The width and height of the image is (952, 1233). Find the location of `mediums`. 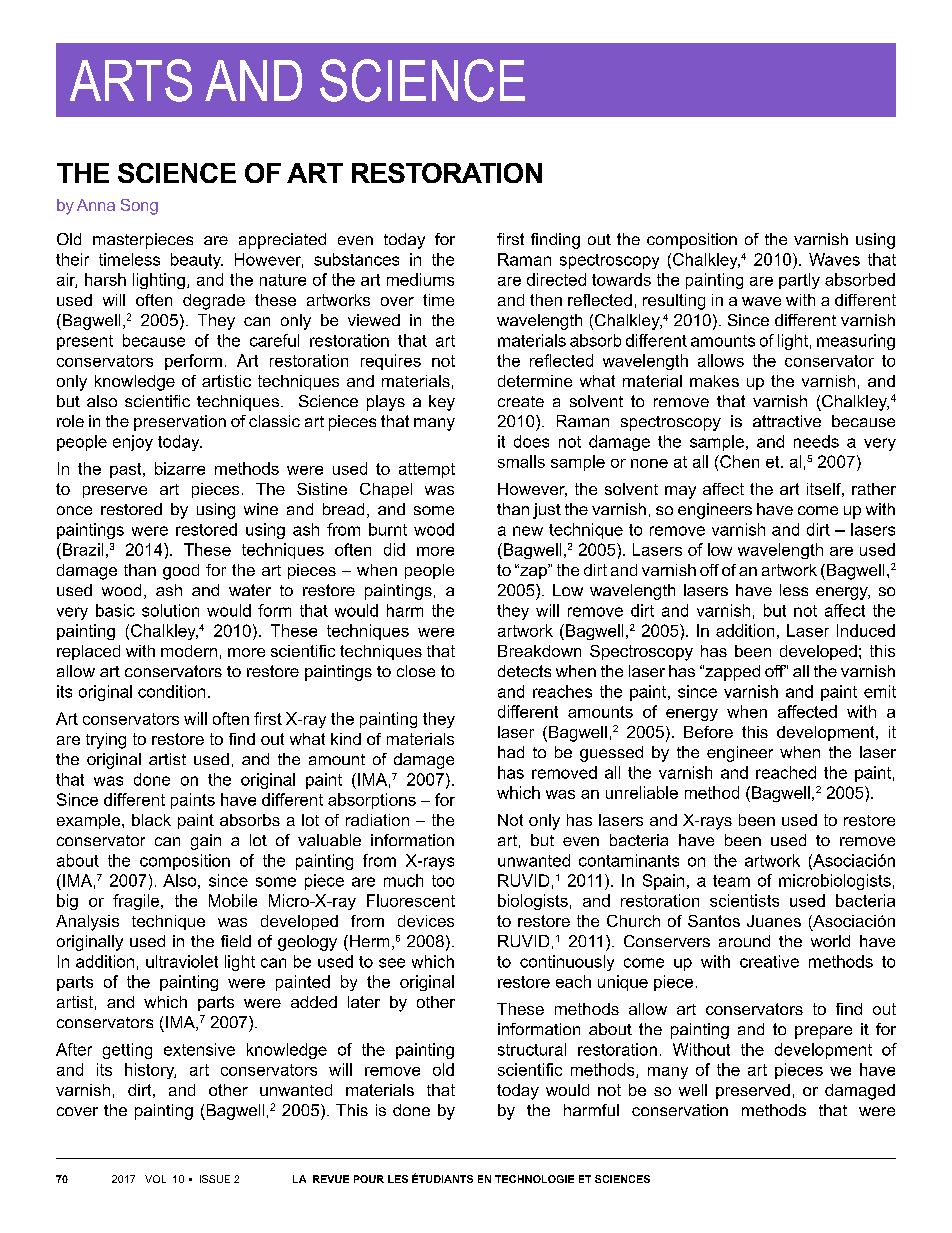

mediums is located at coordinates (420, 279).
